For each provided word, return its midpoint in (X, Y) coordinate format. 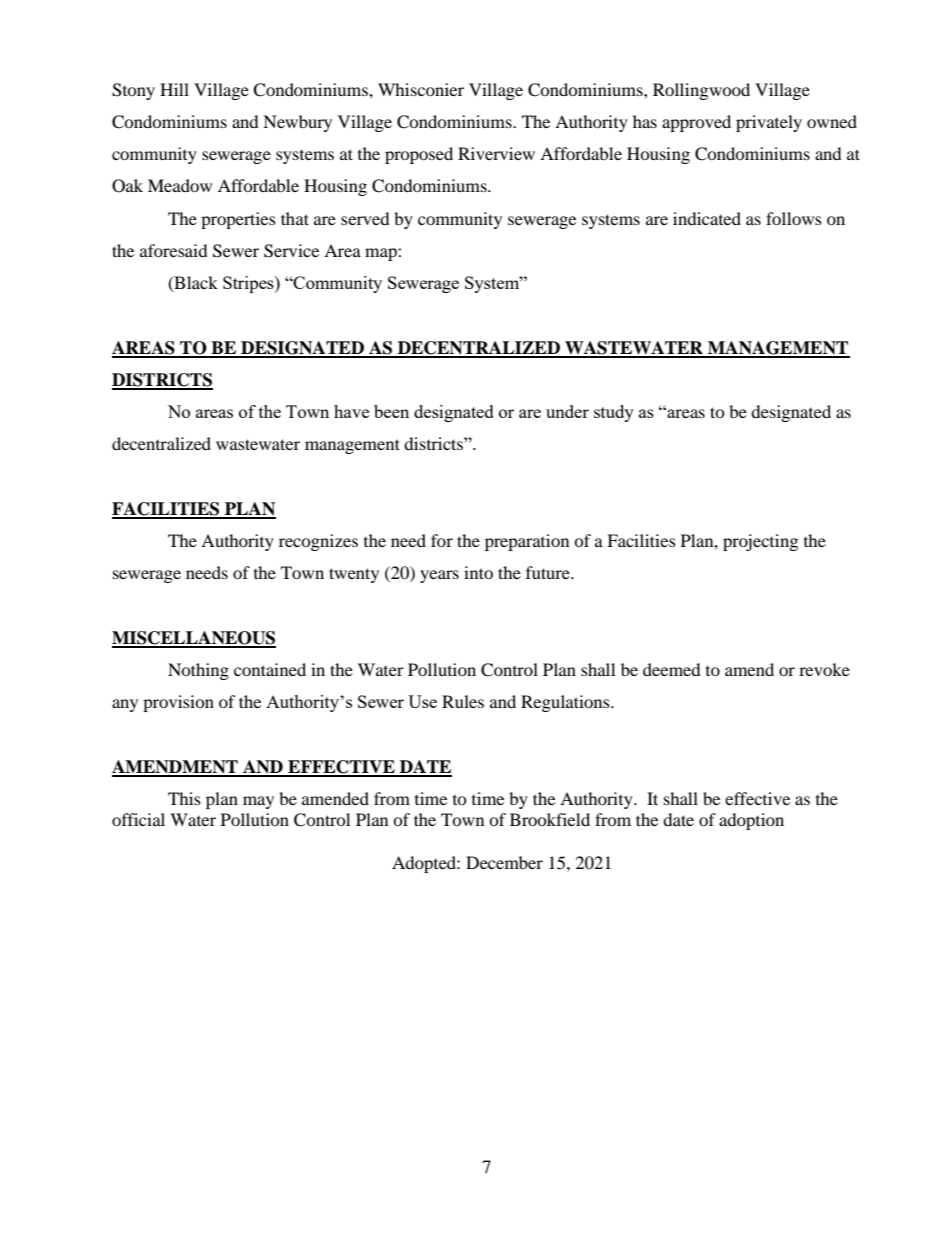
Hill (174, 89)
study (614, 413)
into (478, 572)
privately (769, 123)
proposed (419, 155)
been (391, 411)
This (184, 798)
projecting (760, 542)
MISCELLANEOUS (194, 639)
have (351, 411)
